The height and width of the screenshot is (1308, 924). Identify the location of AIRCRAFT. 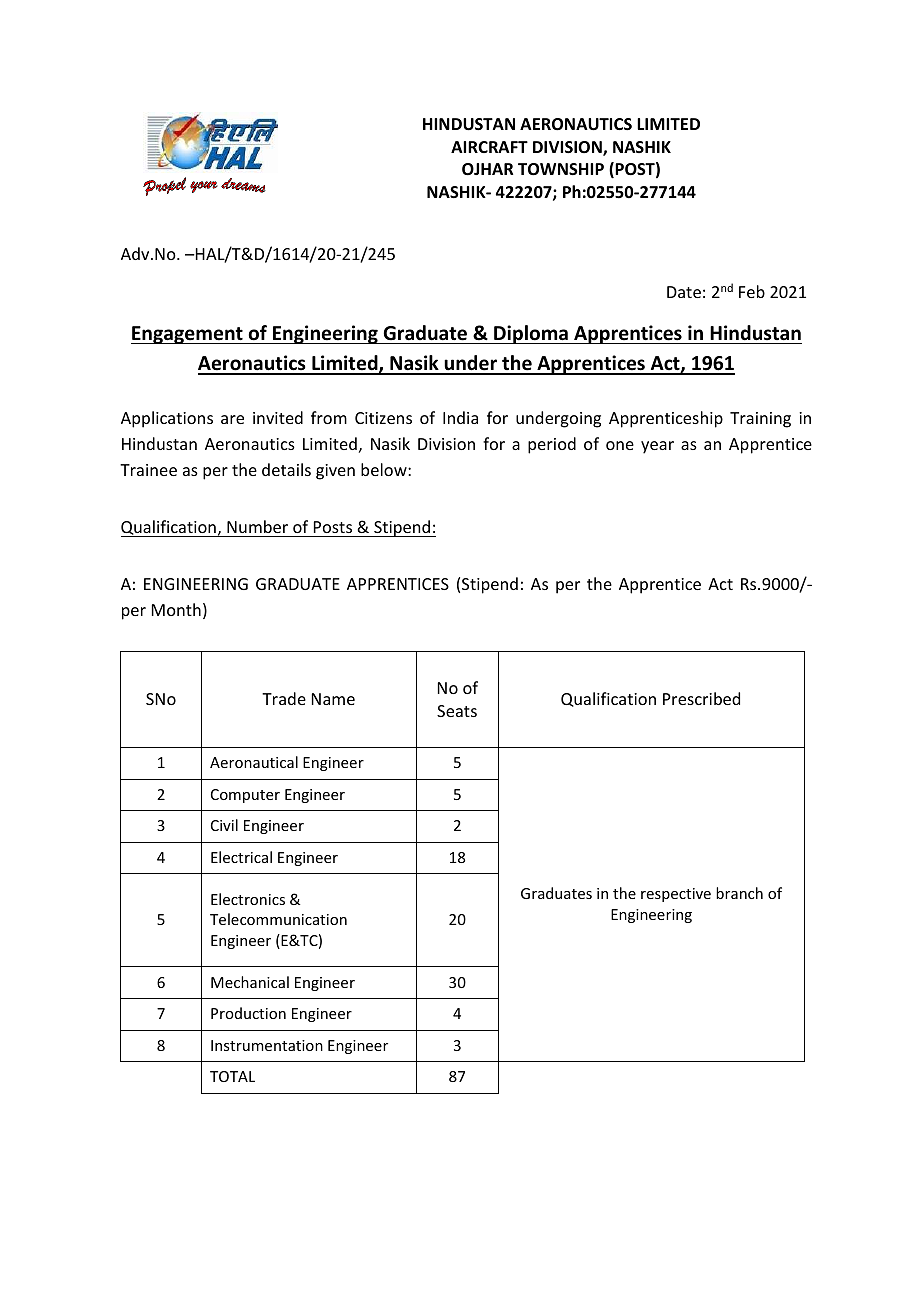
(489, 147).
